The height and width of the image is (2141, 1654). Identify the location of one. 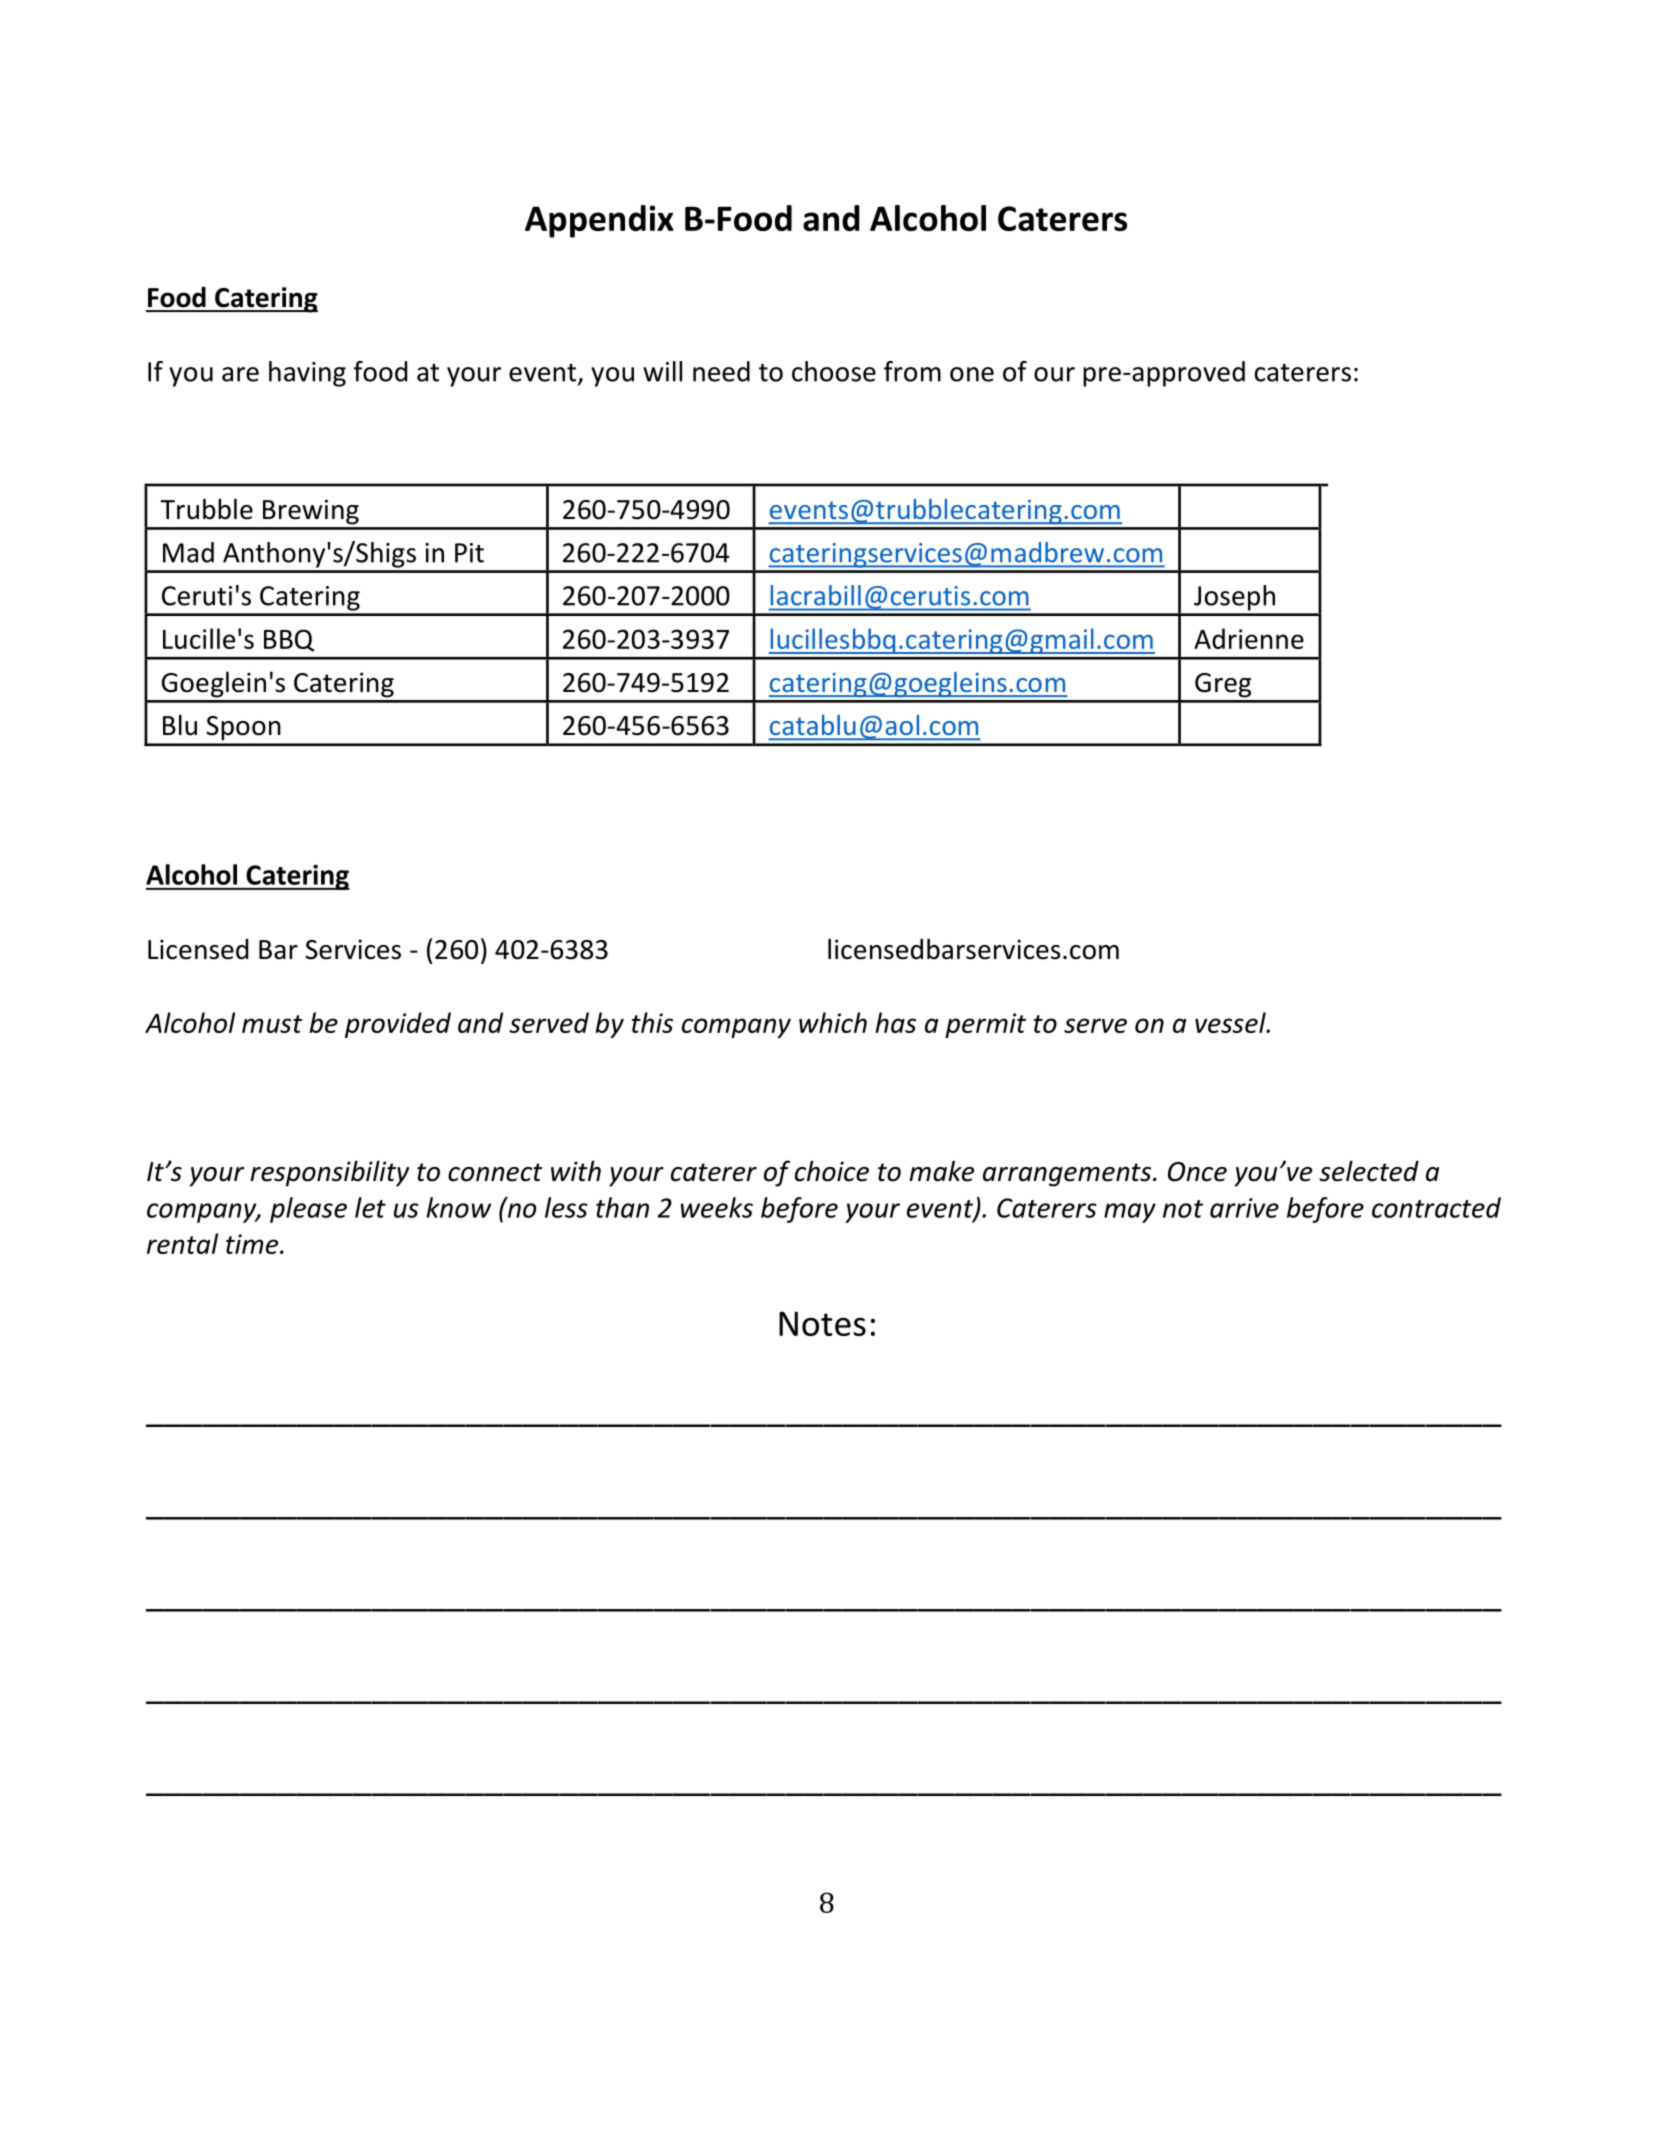
(972, 374).
